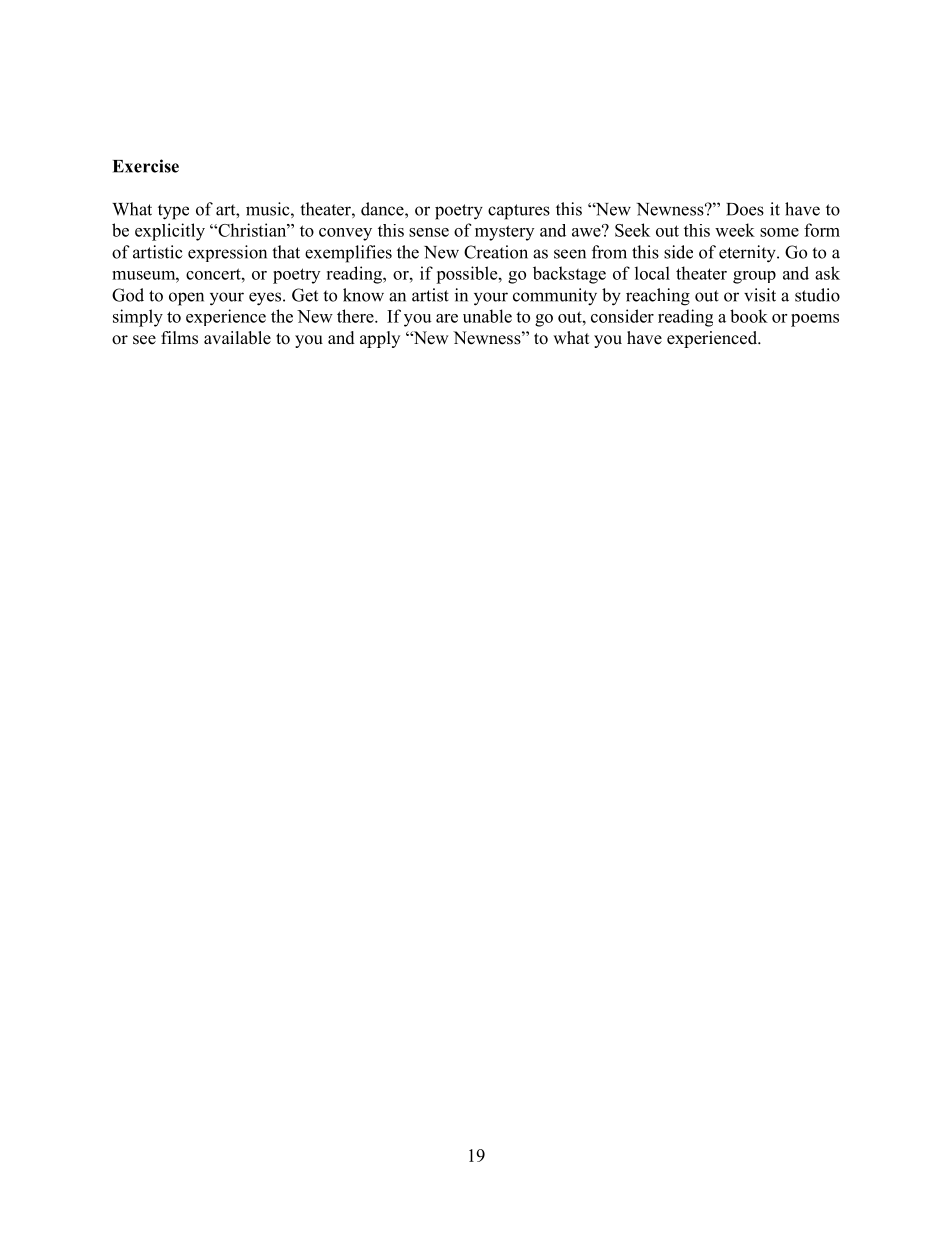 This screenshot has height=1233, width=952. I want to click on God, so click(128, 295).
